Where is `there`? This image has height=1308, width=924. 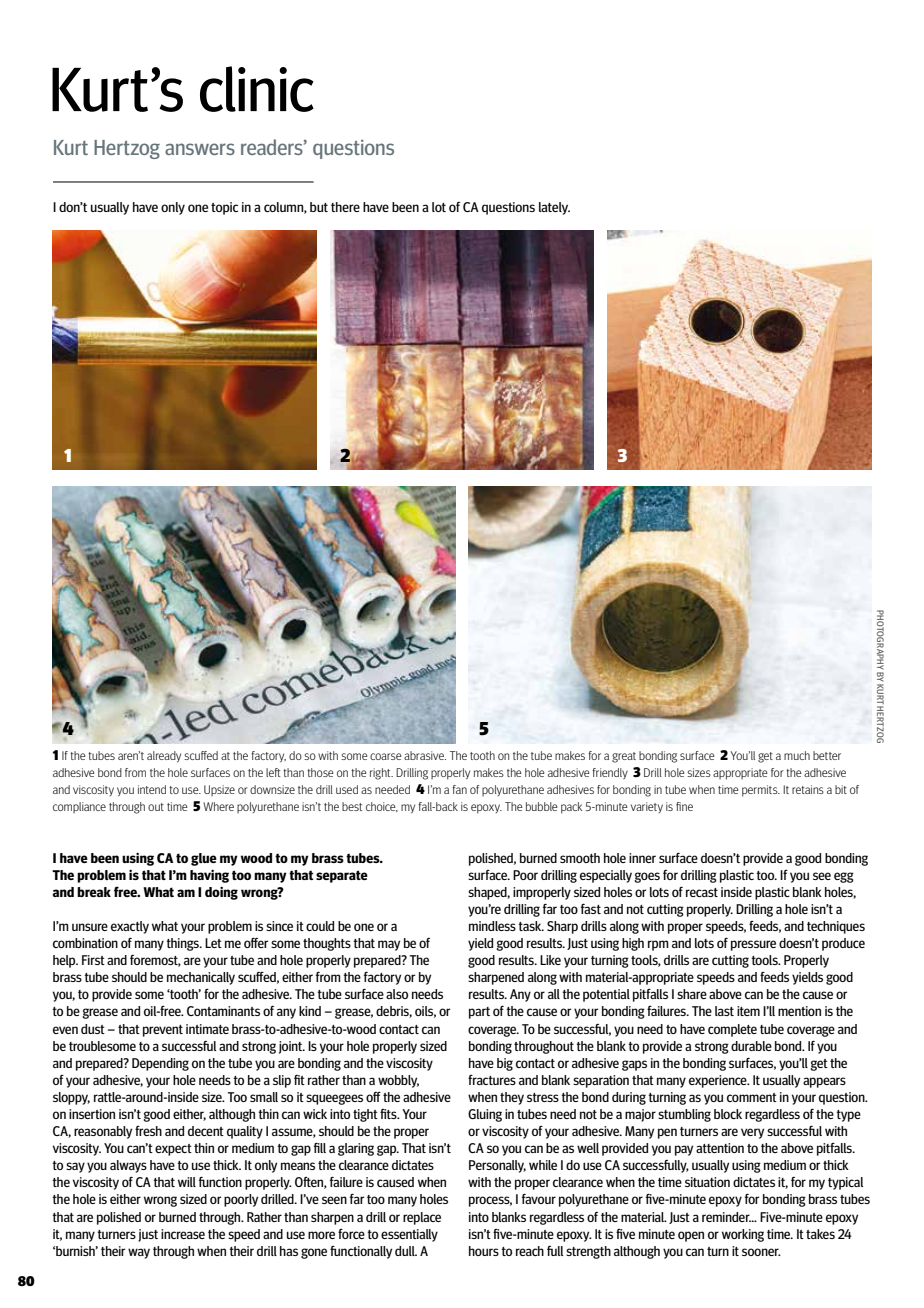
there is located at coordinates (345, 207).
